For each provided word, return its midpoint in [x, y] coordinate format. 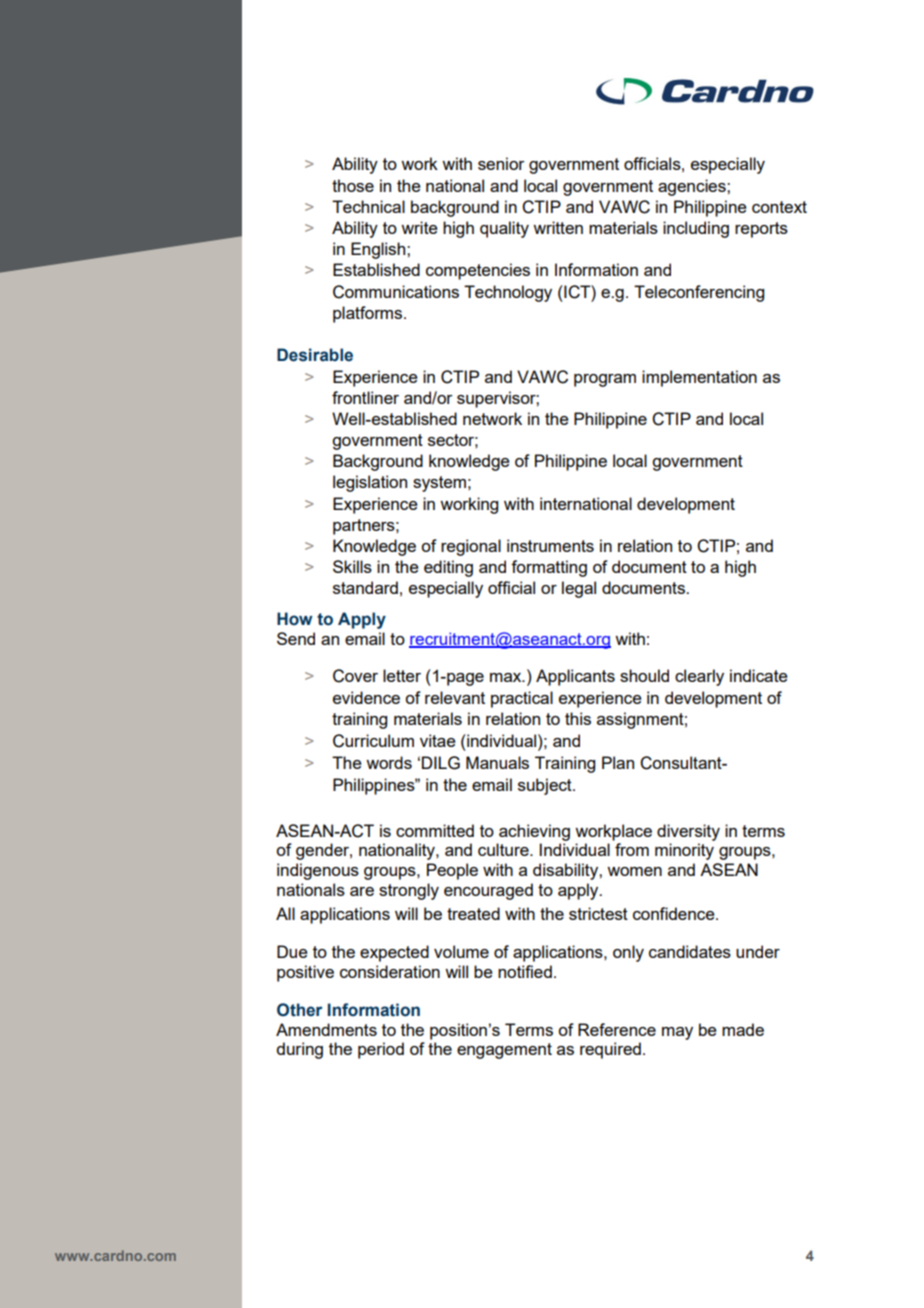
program [605, 380]
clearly [699, 677]
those [353, 185]
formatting [549, 568]
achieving [534, 832]
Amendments [326, 1029]
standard [365, 587]
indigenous [318, 871]
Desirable [315, 355]
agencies [693, 187]
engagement [504, 1051]
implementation [699, 378]
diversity [688, 832]
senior [501, 163]
